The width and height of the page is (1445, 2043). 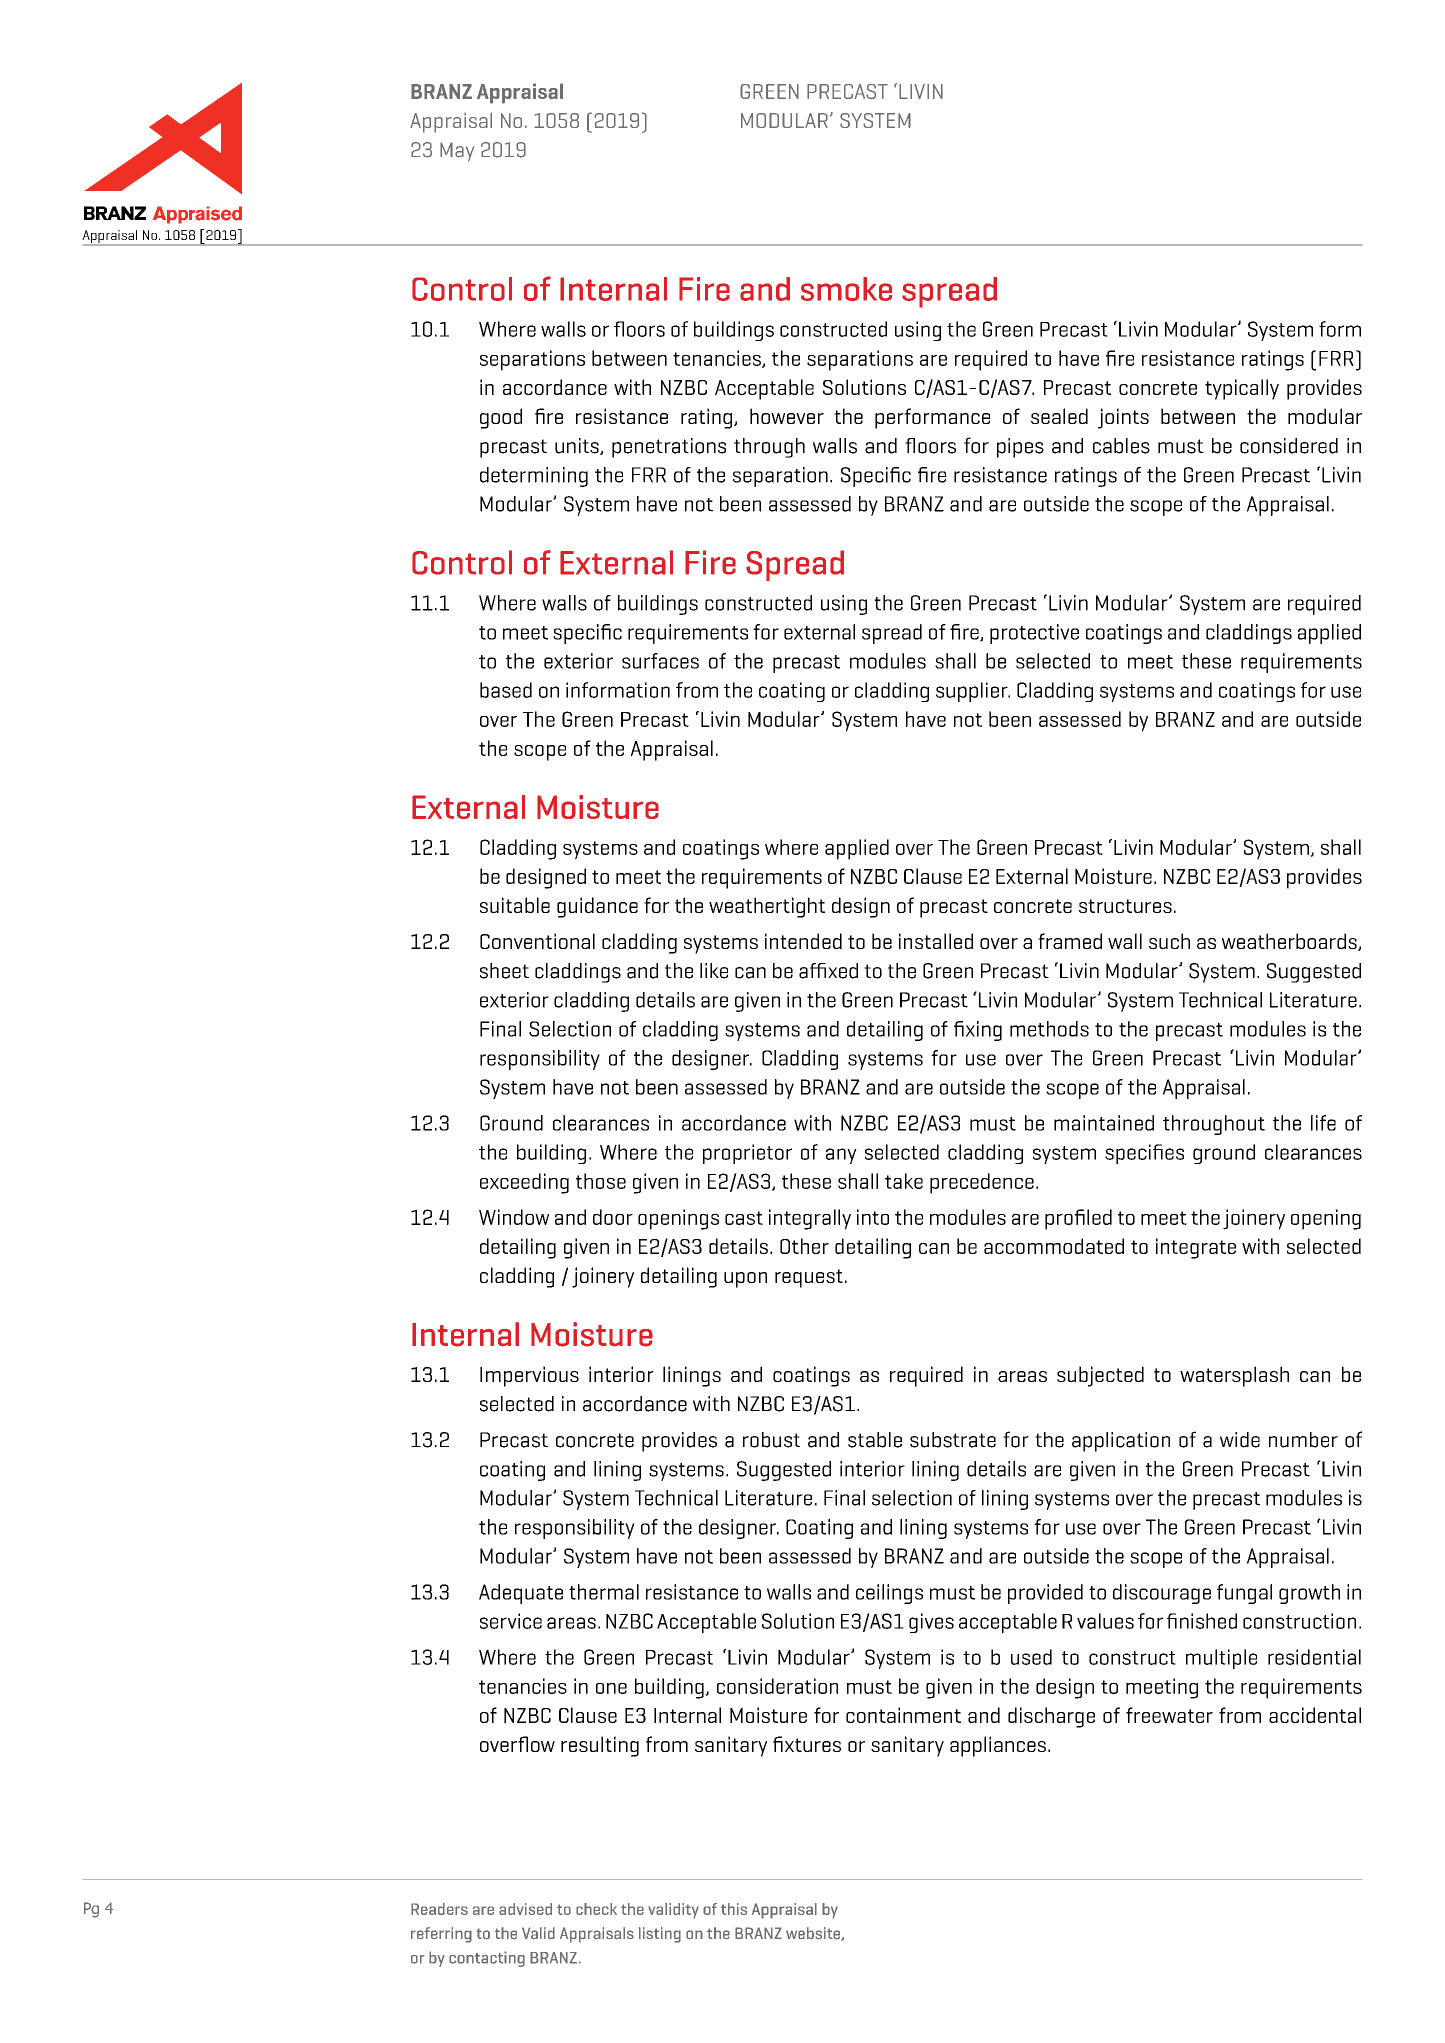 What do you see at coordinates (734, 1909) in the page?
I see `this` at bounding box center [734, 1909].
